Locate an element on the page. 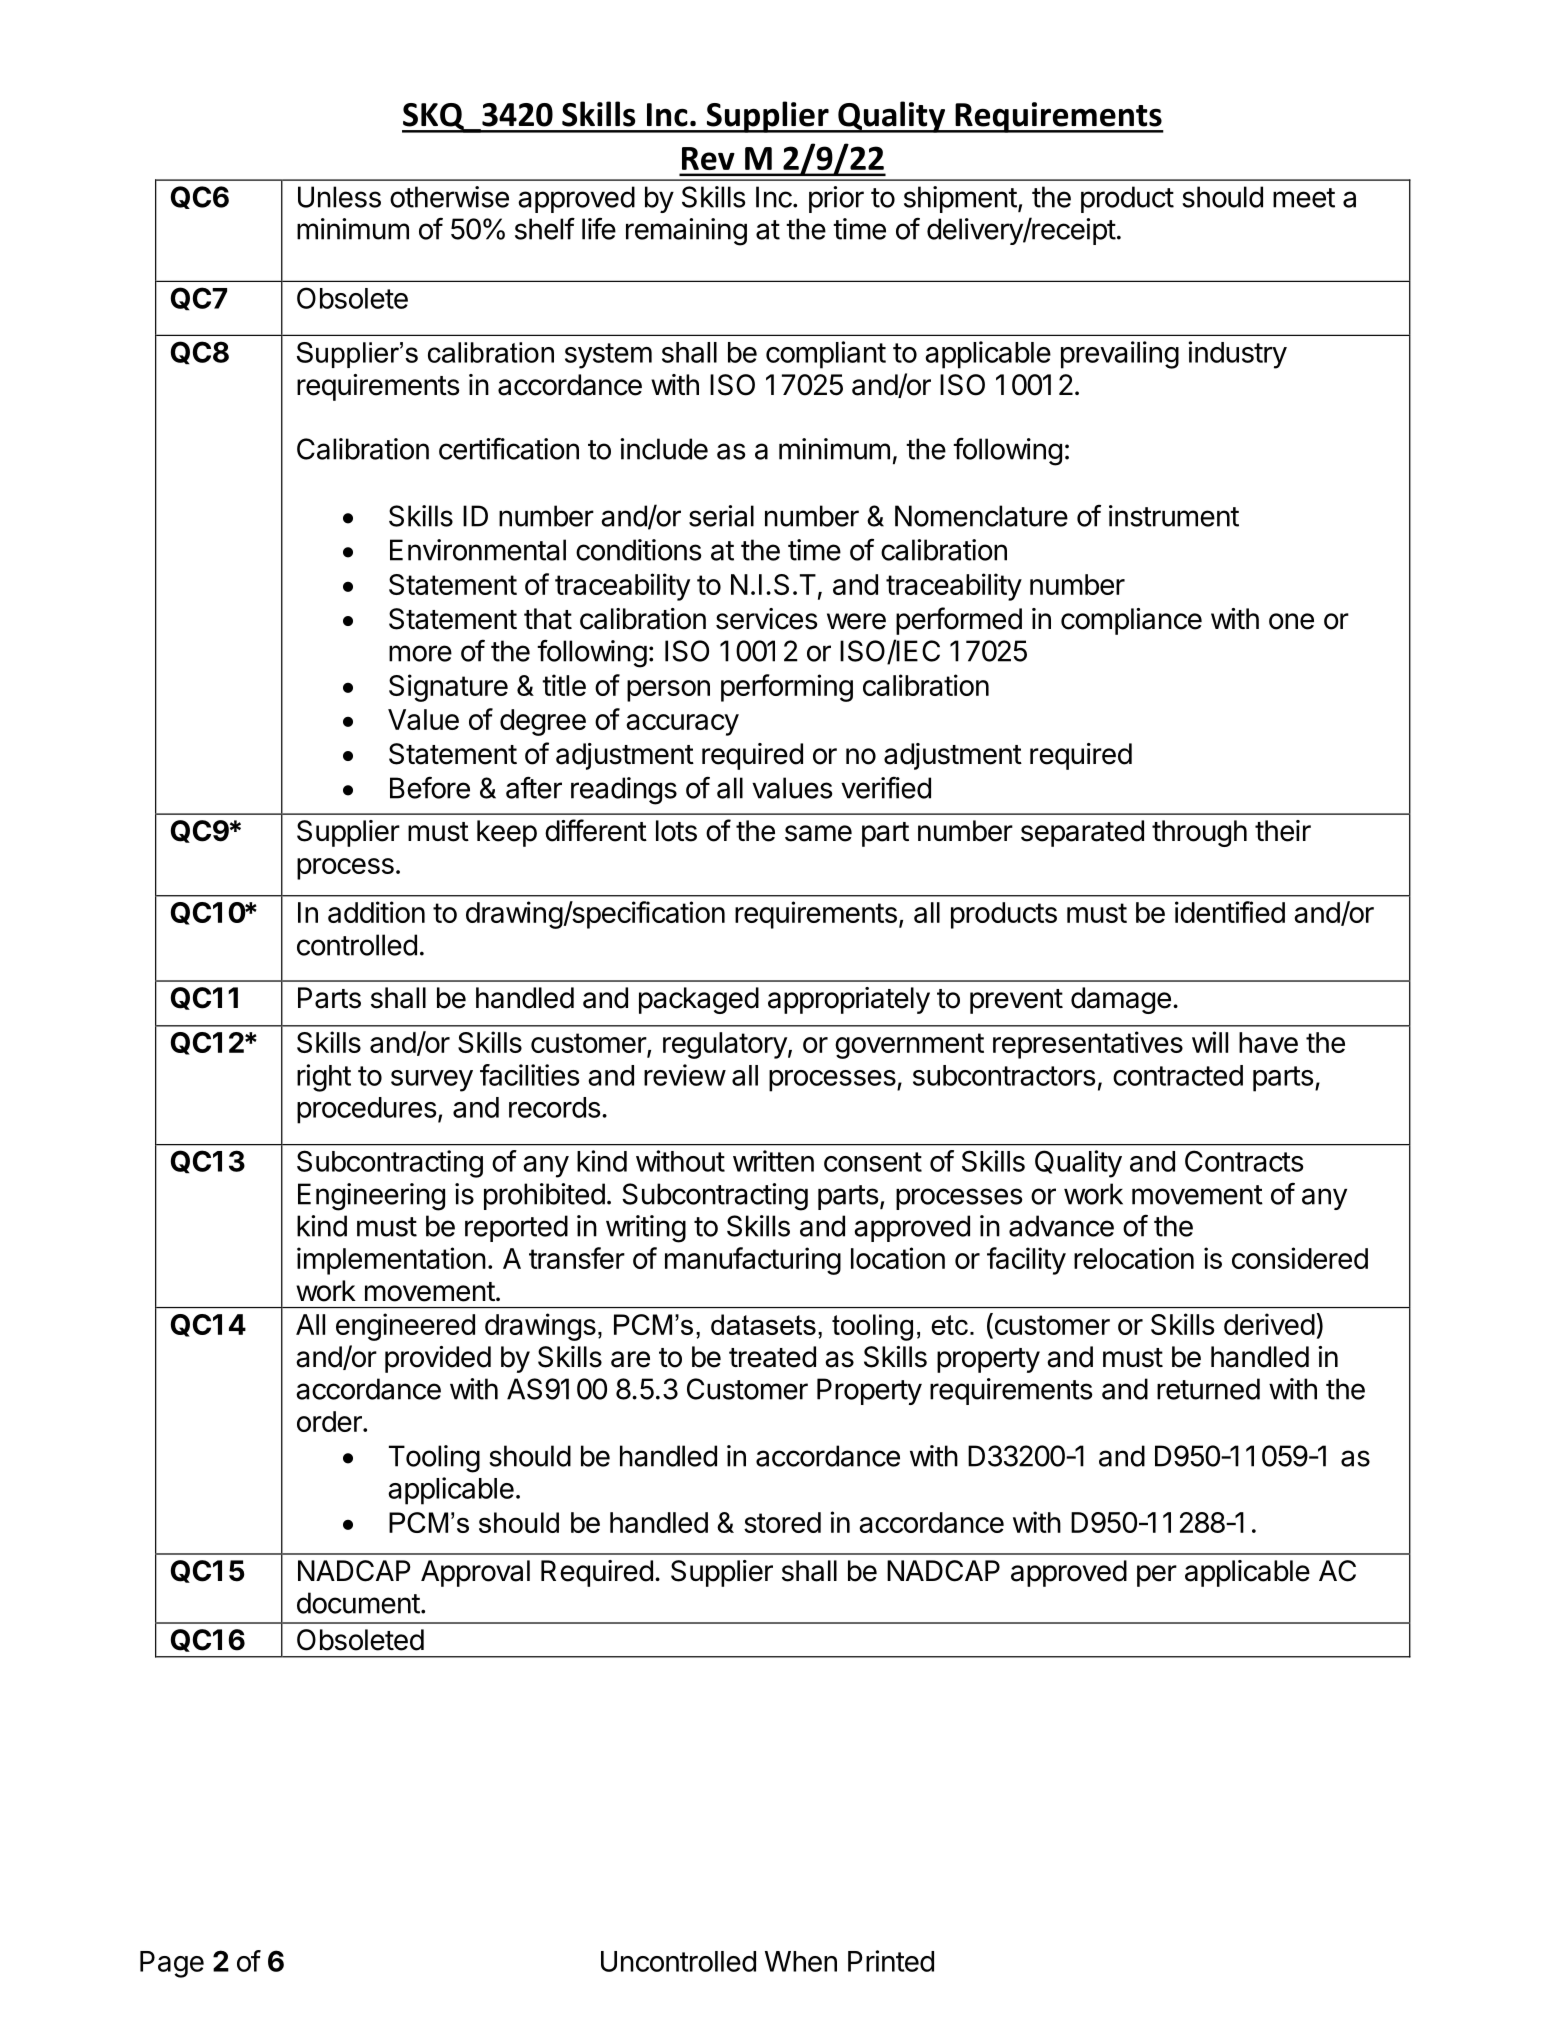 The height and width of the image is (2025, 1565). stored is located at coordinates (782, 1522).
